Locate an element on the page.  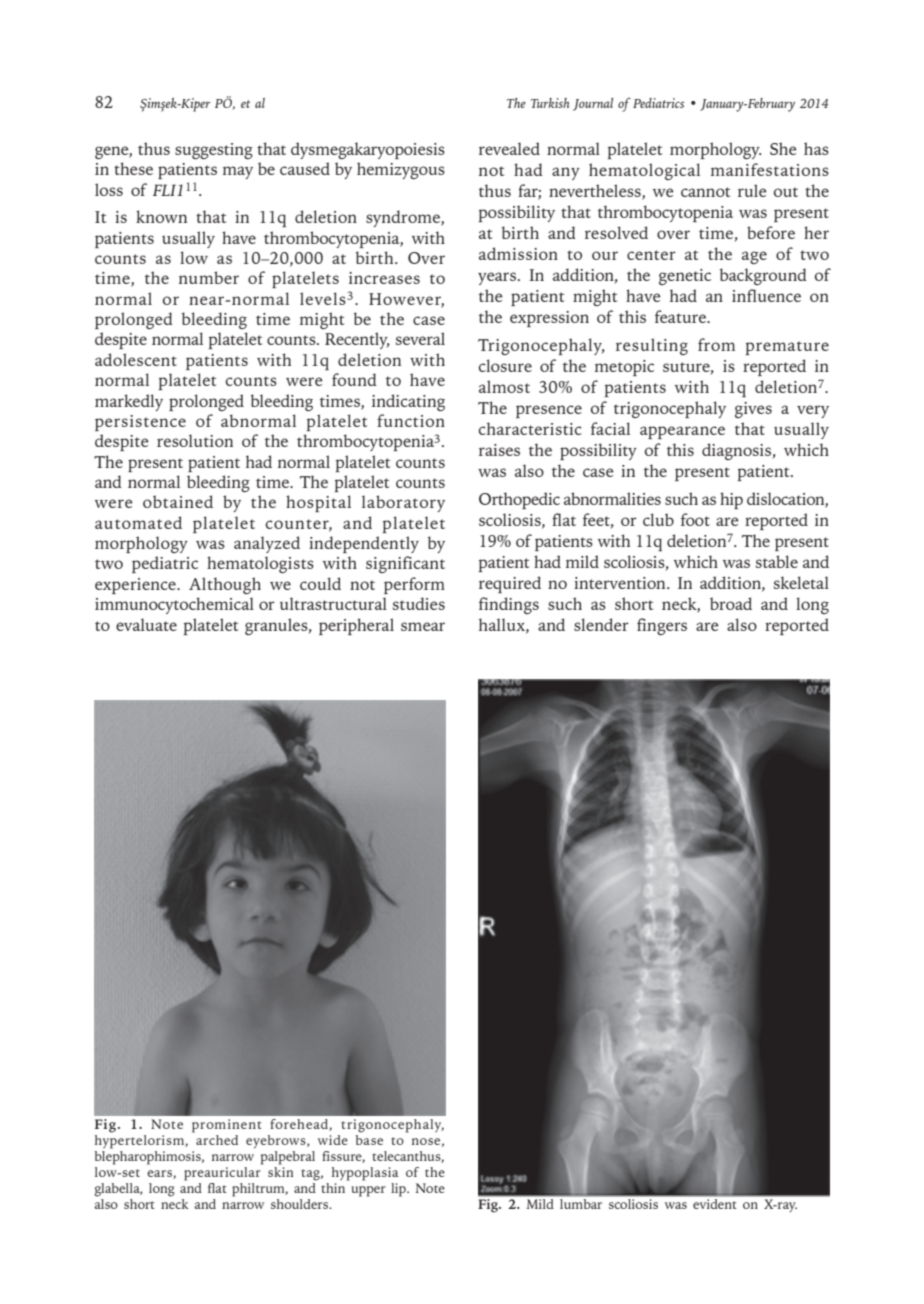
base is located at coordinates (369, 1138).
